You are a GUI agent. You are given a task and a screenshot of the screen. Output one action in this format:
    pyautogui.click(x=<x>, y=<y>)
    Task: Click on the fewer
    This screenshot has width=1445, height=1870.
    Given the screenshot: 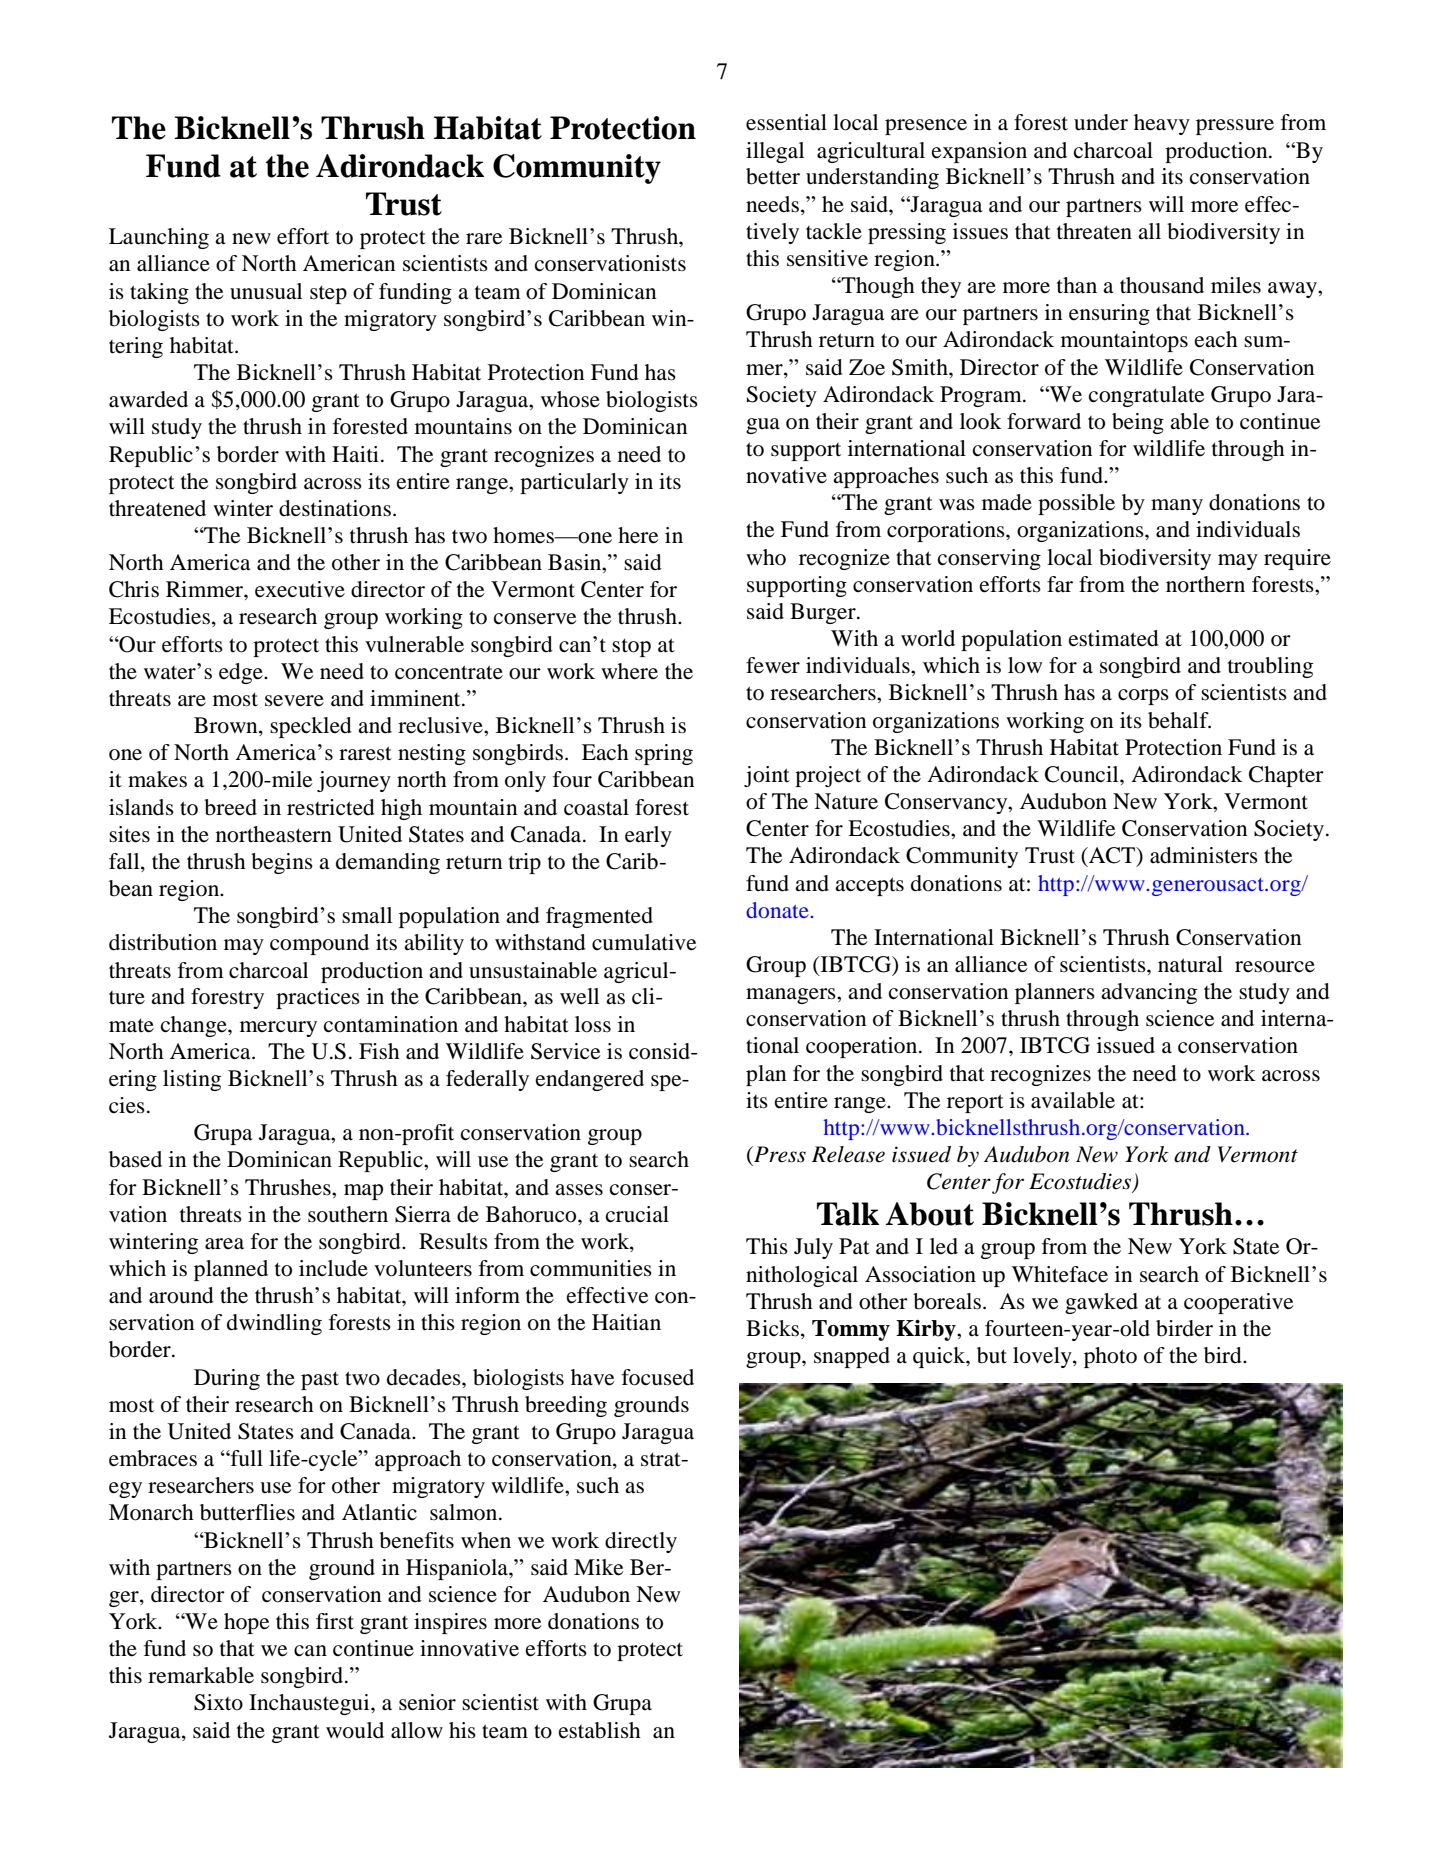 What is the action you would take?
    pyautogui.click(x=773, y=665)
